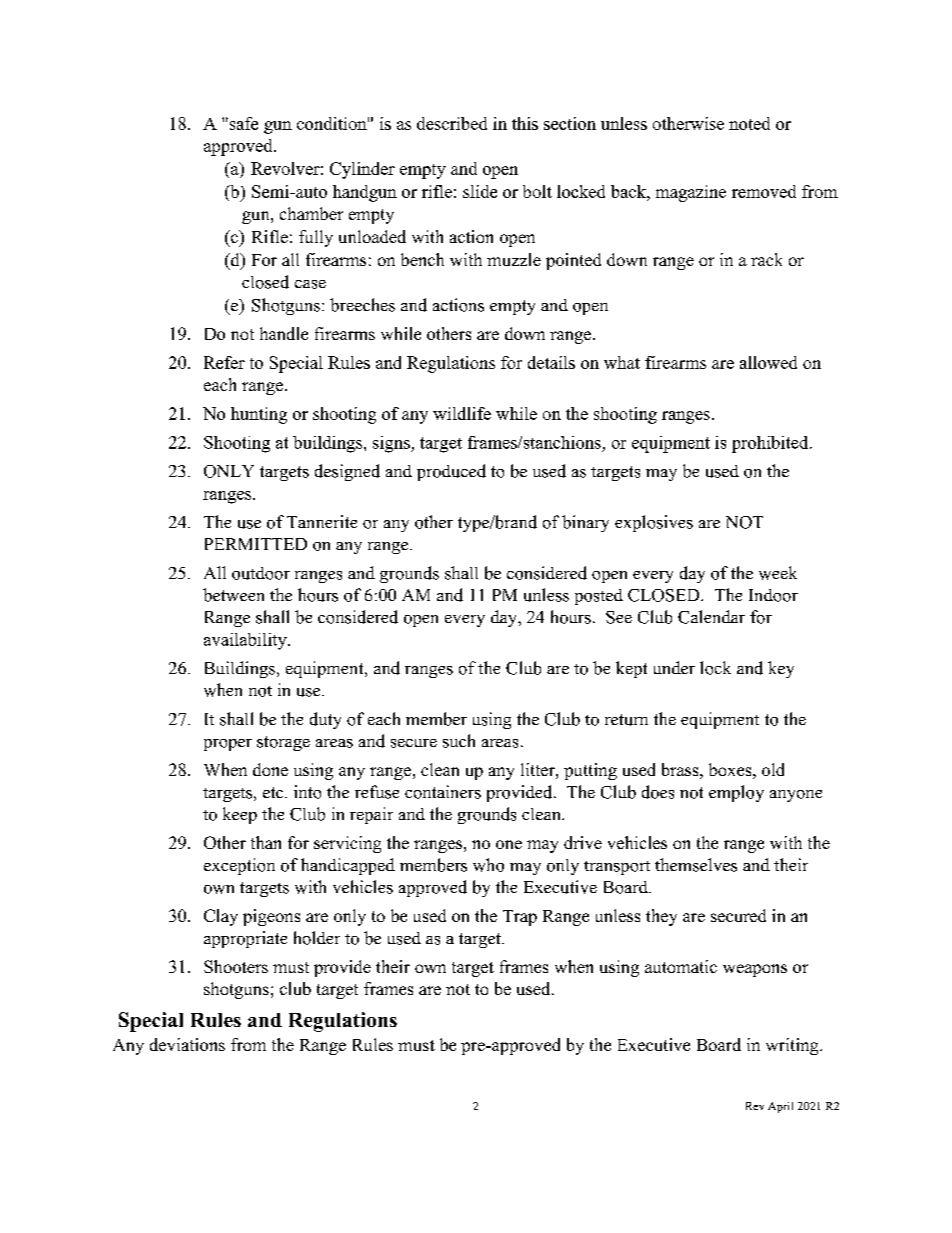 The image size is (952, 1233). What do you see at coordinates (520, 918) in the screenshot?
I see `Trap` at bounding box center [520, 918].
